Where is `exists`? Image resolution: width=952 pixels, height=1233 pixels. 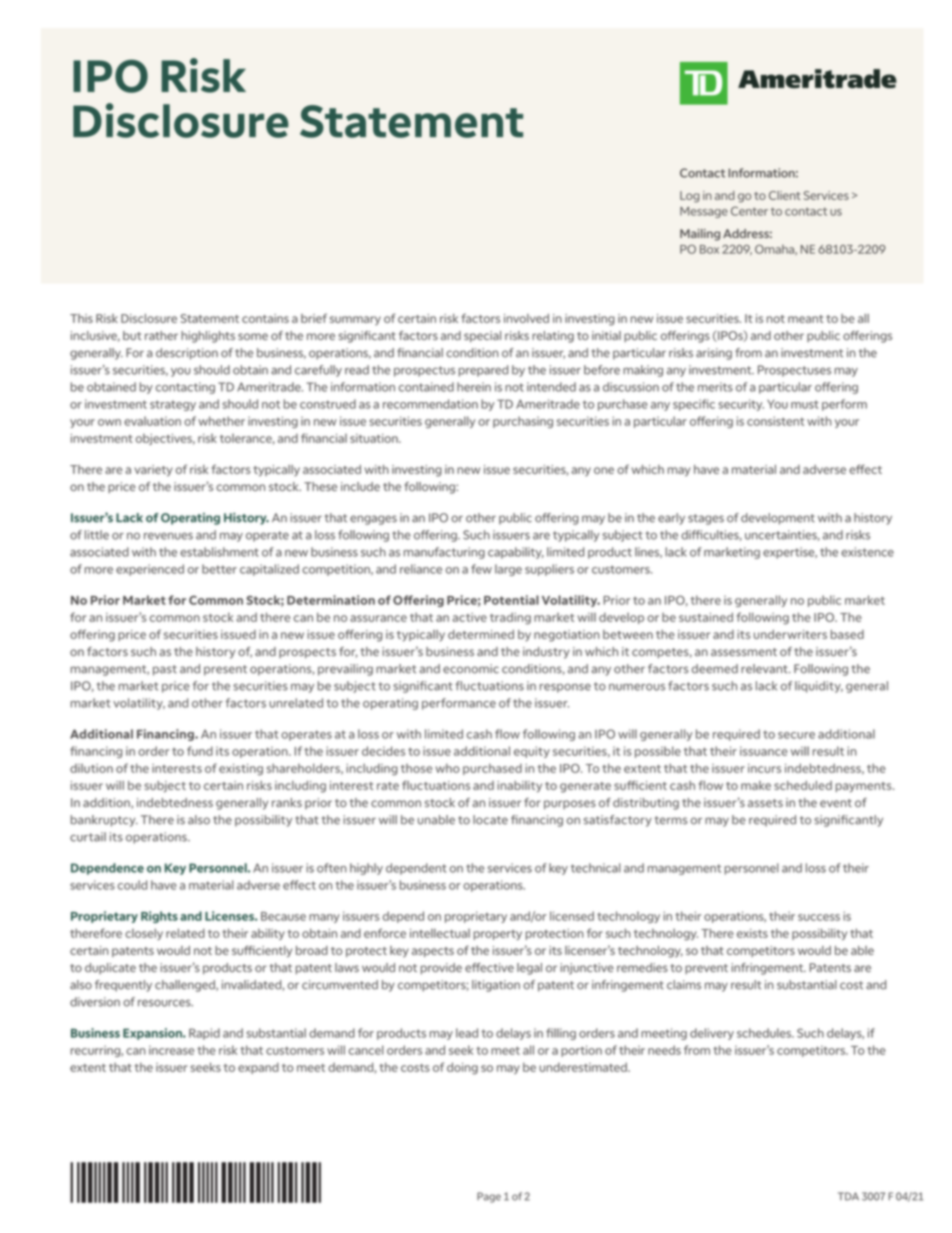 exists is located at coordinates (752, 933).
